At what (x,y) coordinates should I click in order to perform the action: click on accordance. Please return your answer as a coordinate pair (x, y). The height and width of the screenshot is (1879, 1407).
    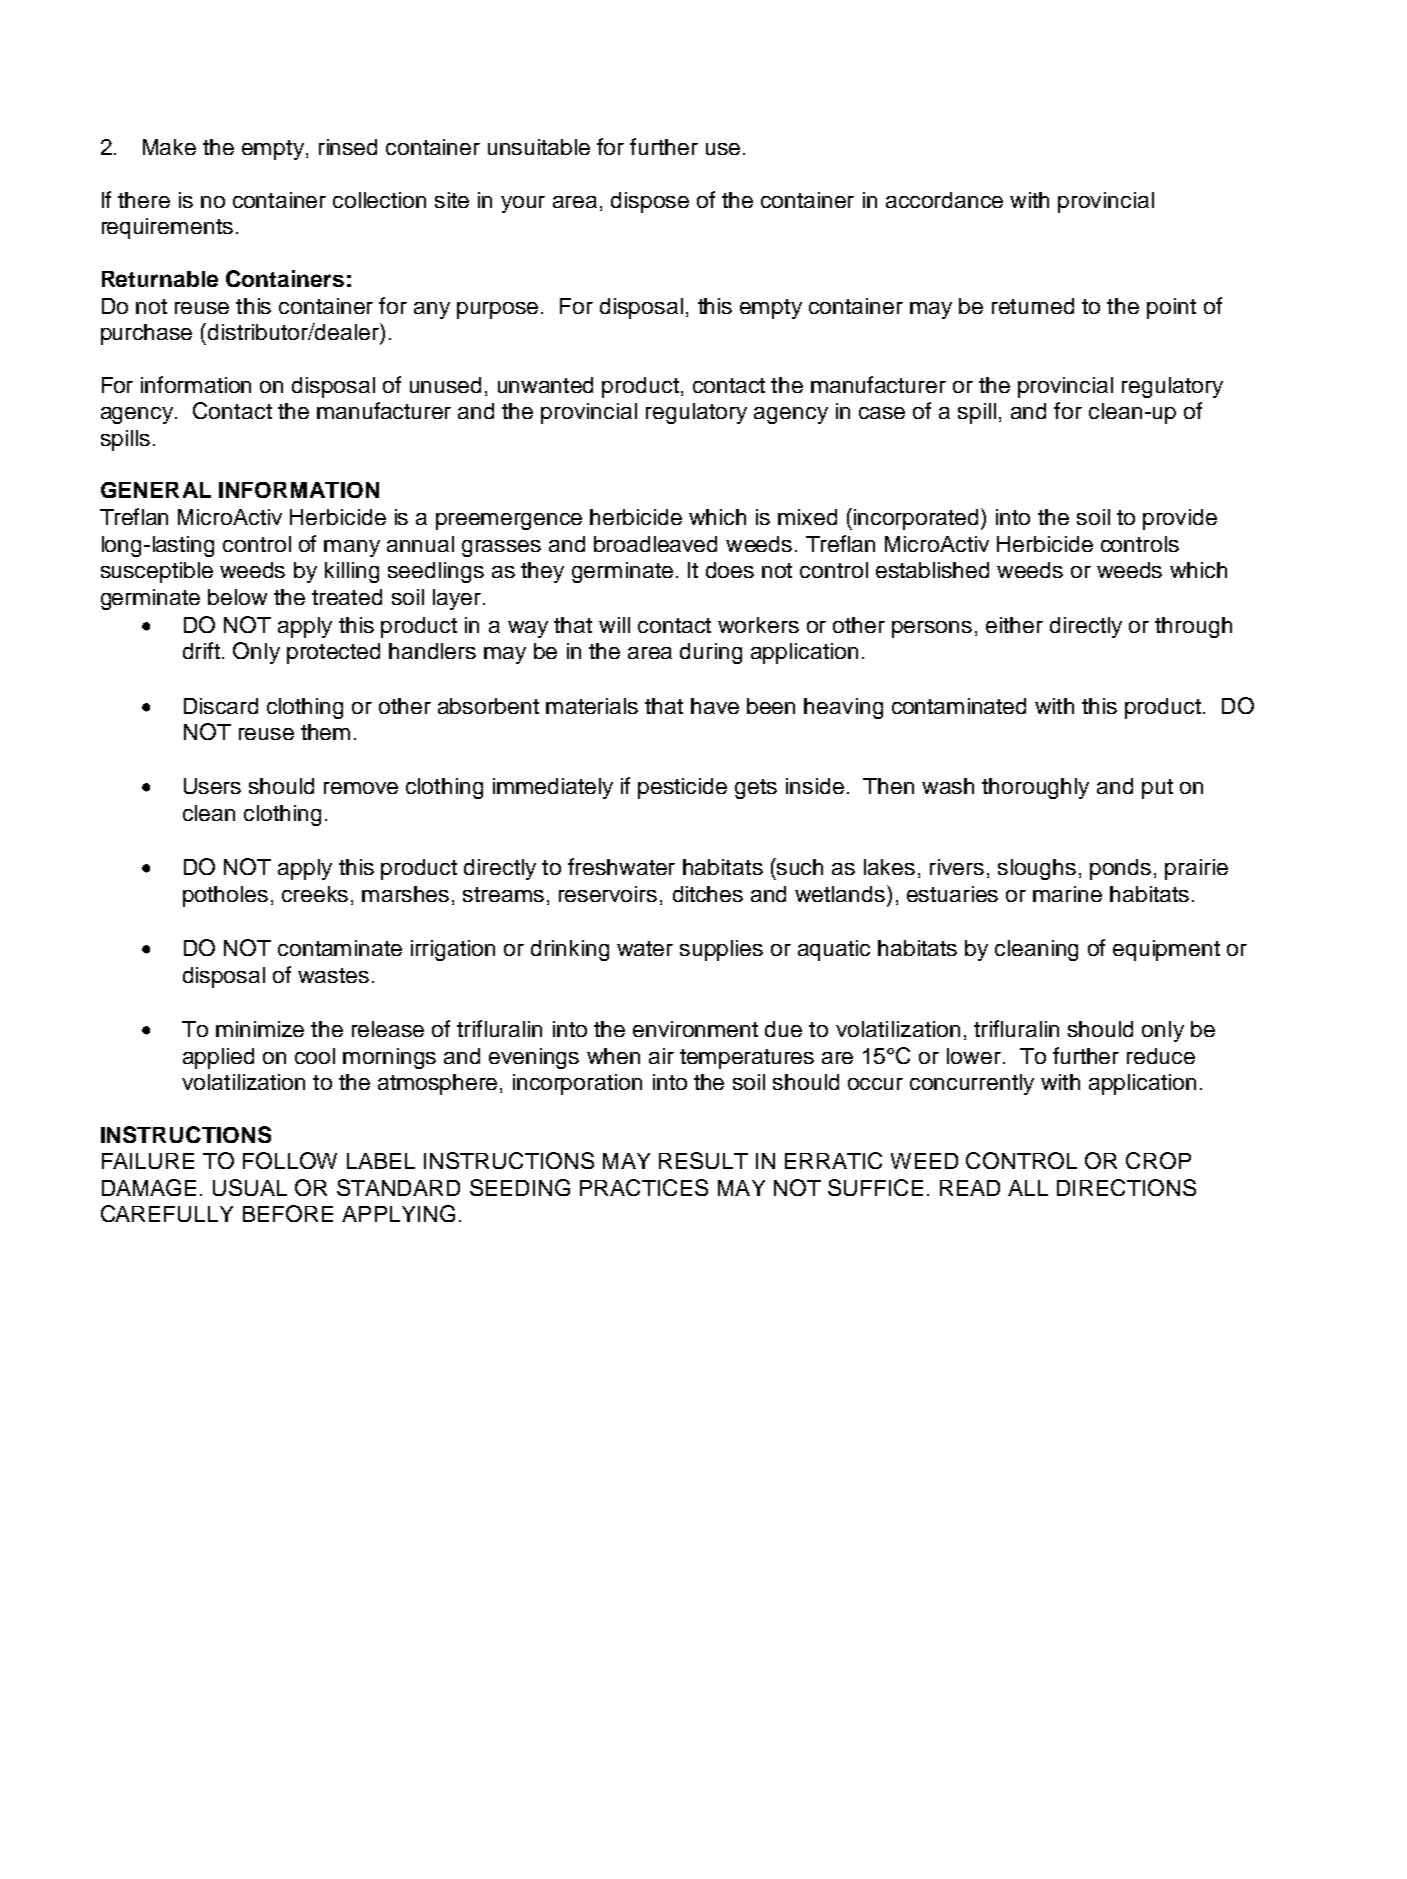
    Looking at the image, I should click on (944, 200).
